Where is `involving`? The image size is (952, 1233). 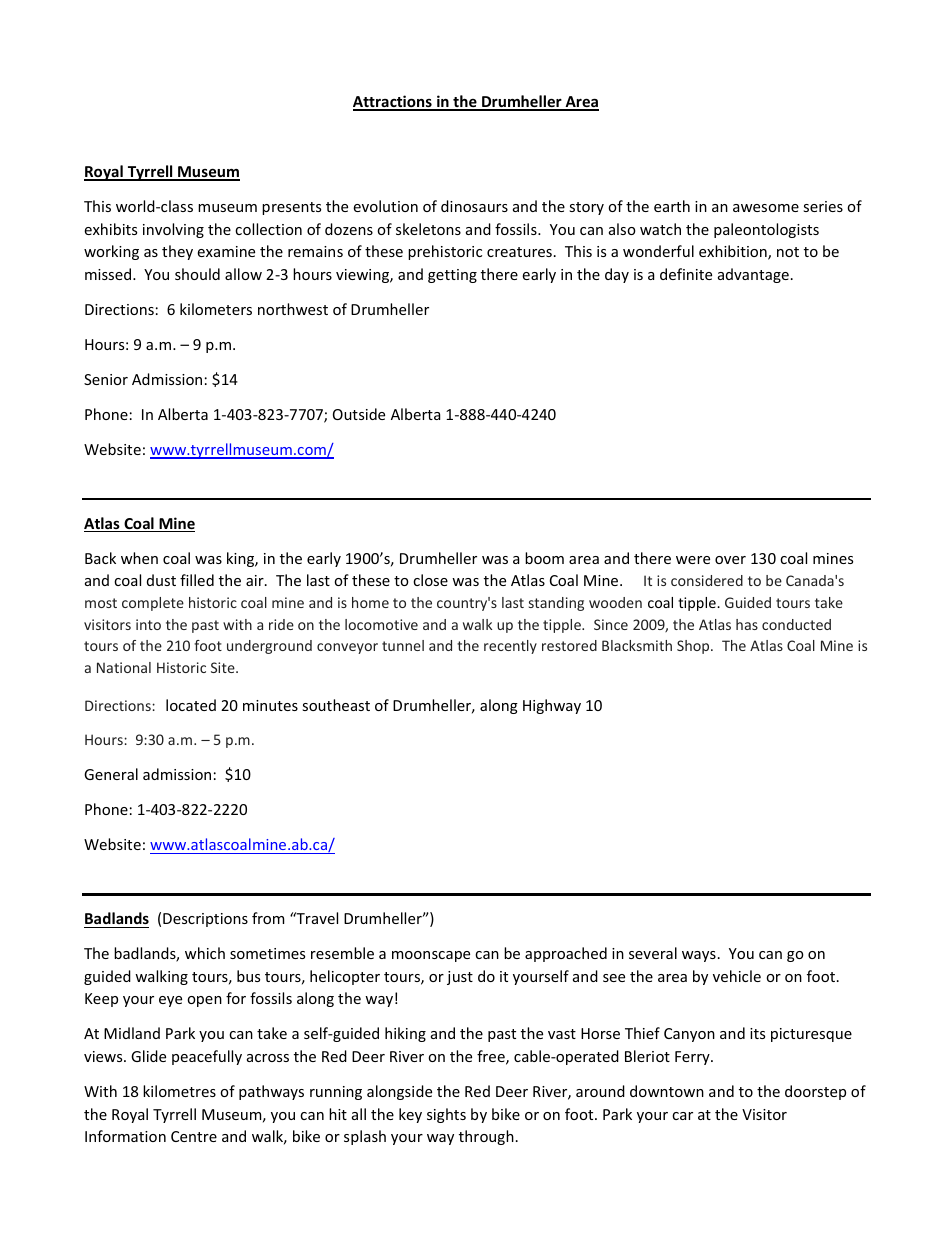 involving is located at coordinates (173, 230).
